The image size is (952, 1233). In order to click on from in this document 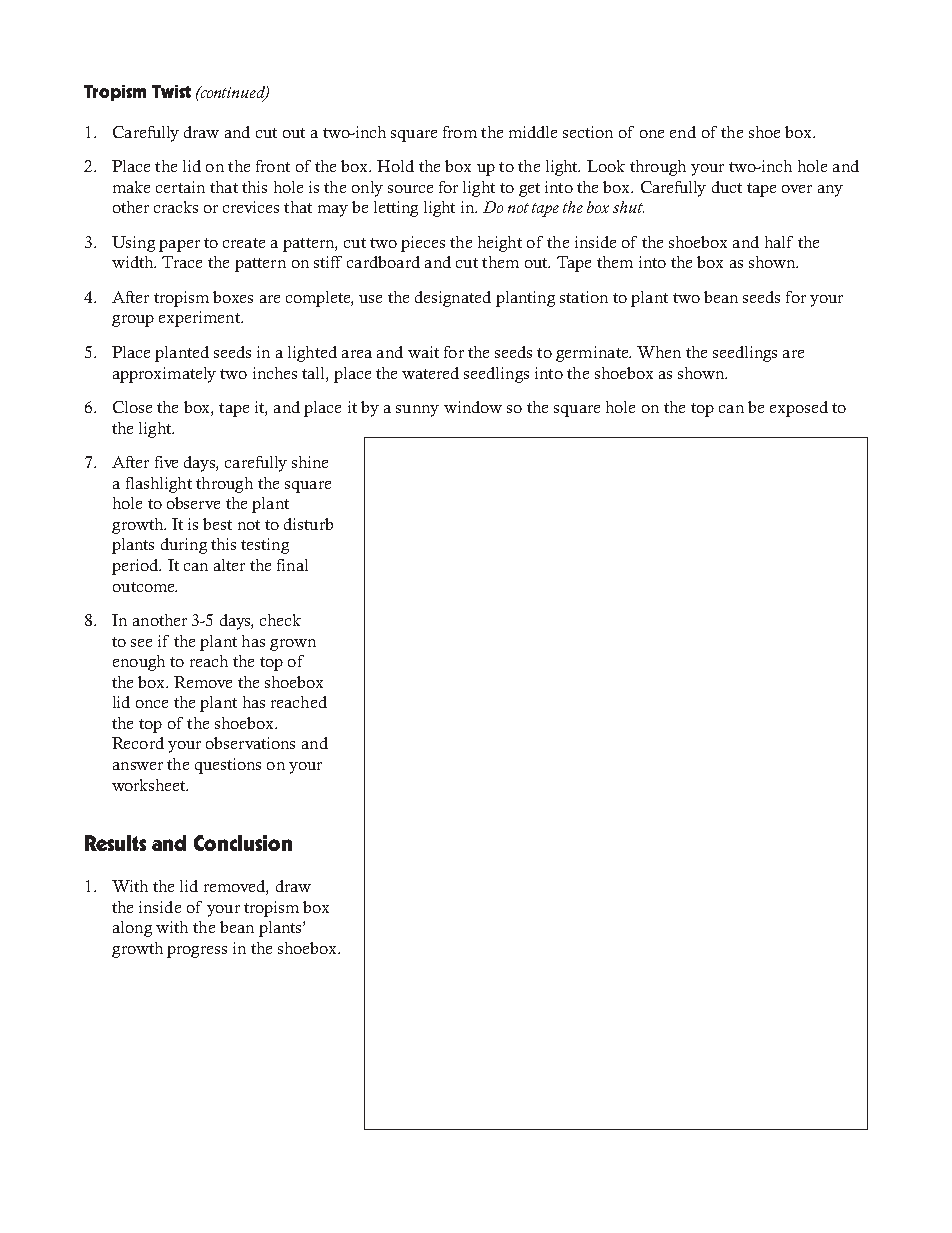, I will do `click(460, 132)`.
